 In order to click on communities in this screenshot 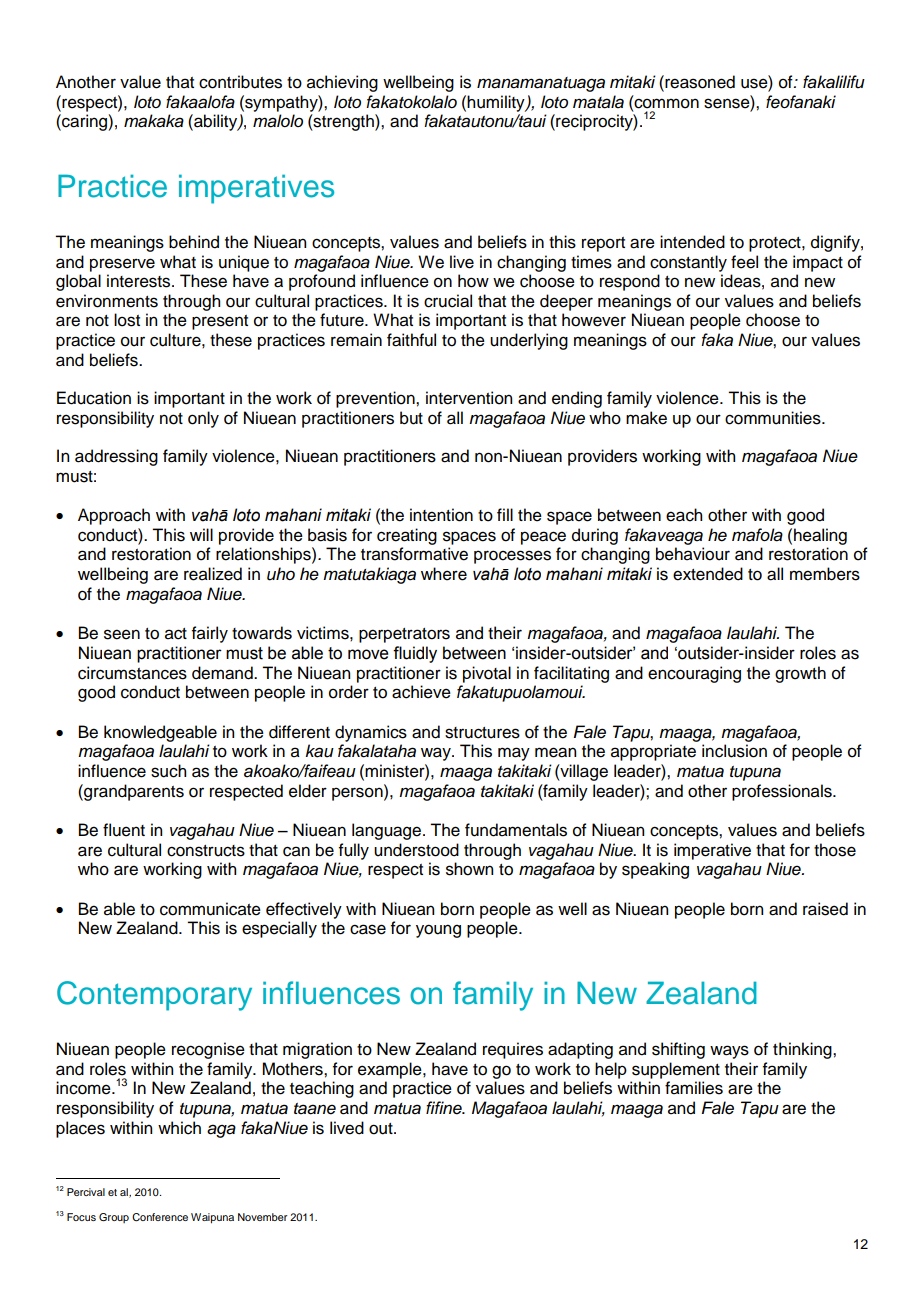, I will do `click(774, 418)`.
